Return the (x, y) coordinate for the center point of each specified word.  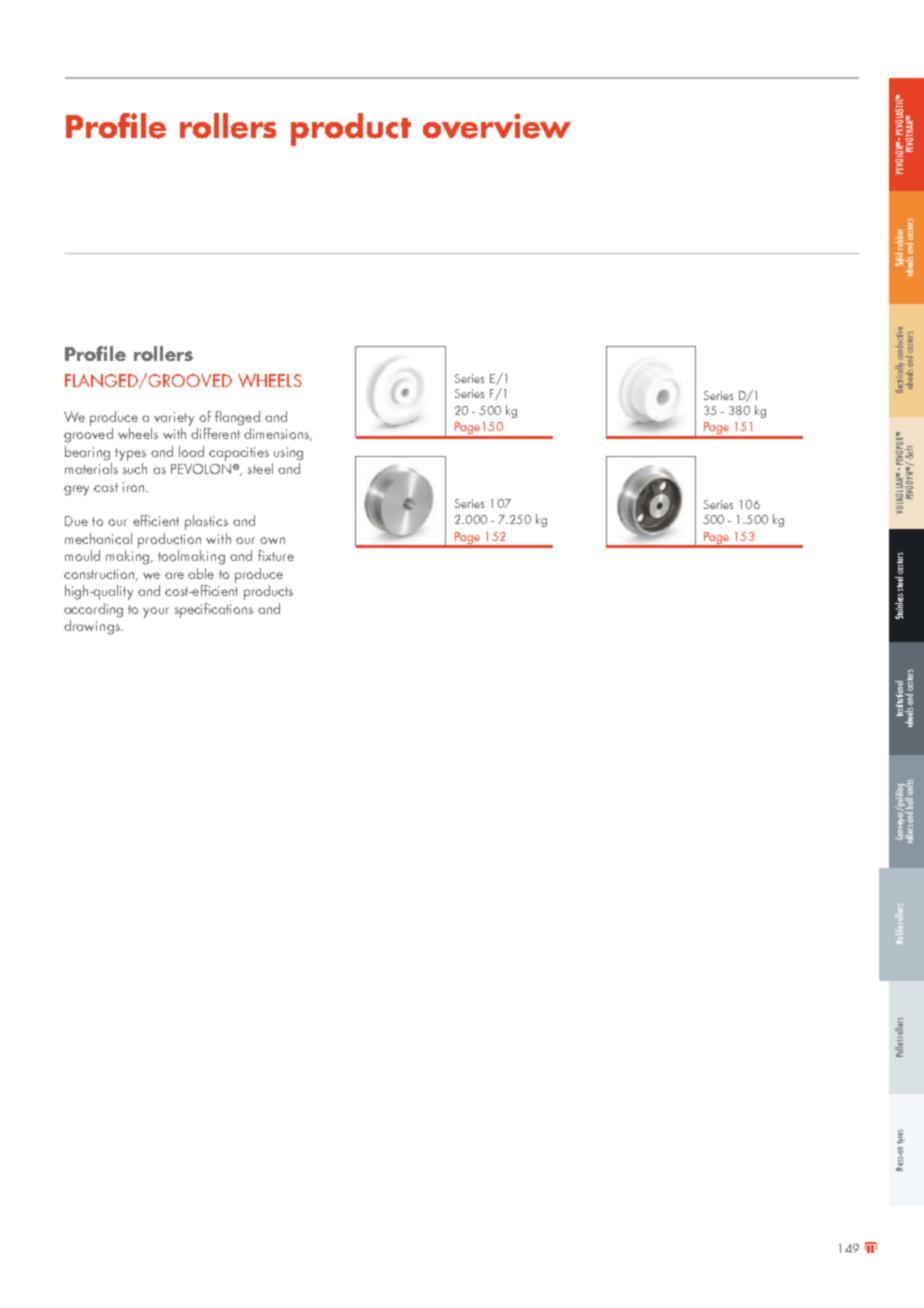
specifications (214, 610)
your (156, 612)
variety (174, 419)
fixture (276, 555)
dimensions (277, 434)
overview (497, 126)
